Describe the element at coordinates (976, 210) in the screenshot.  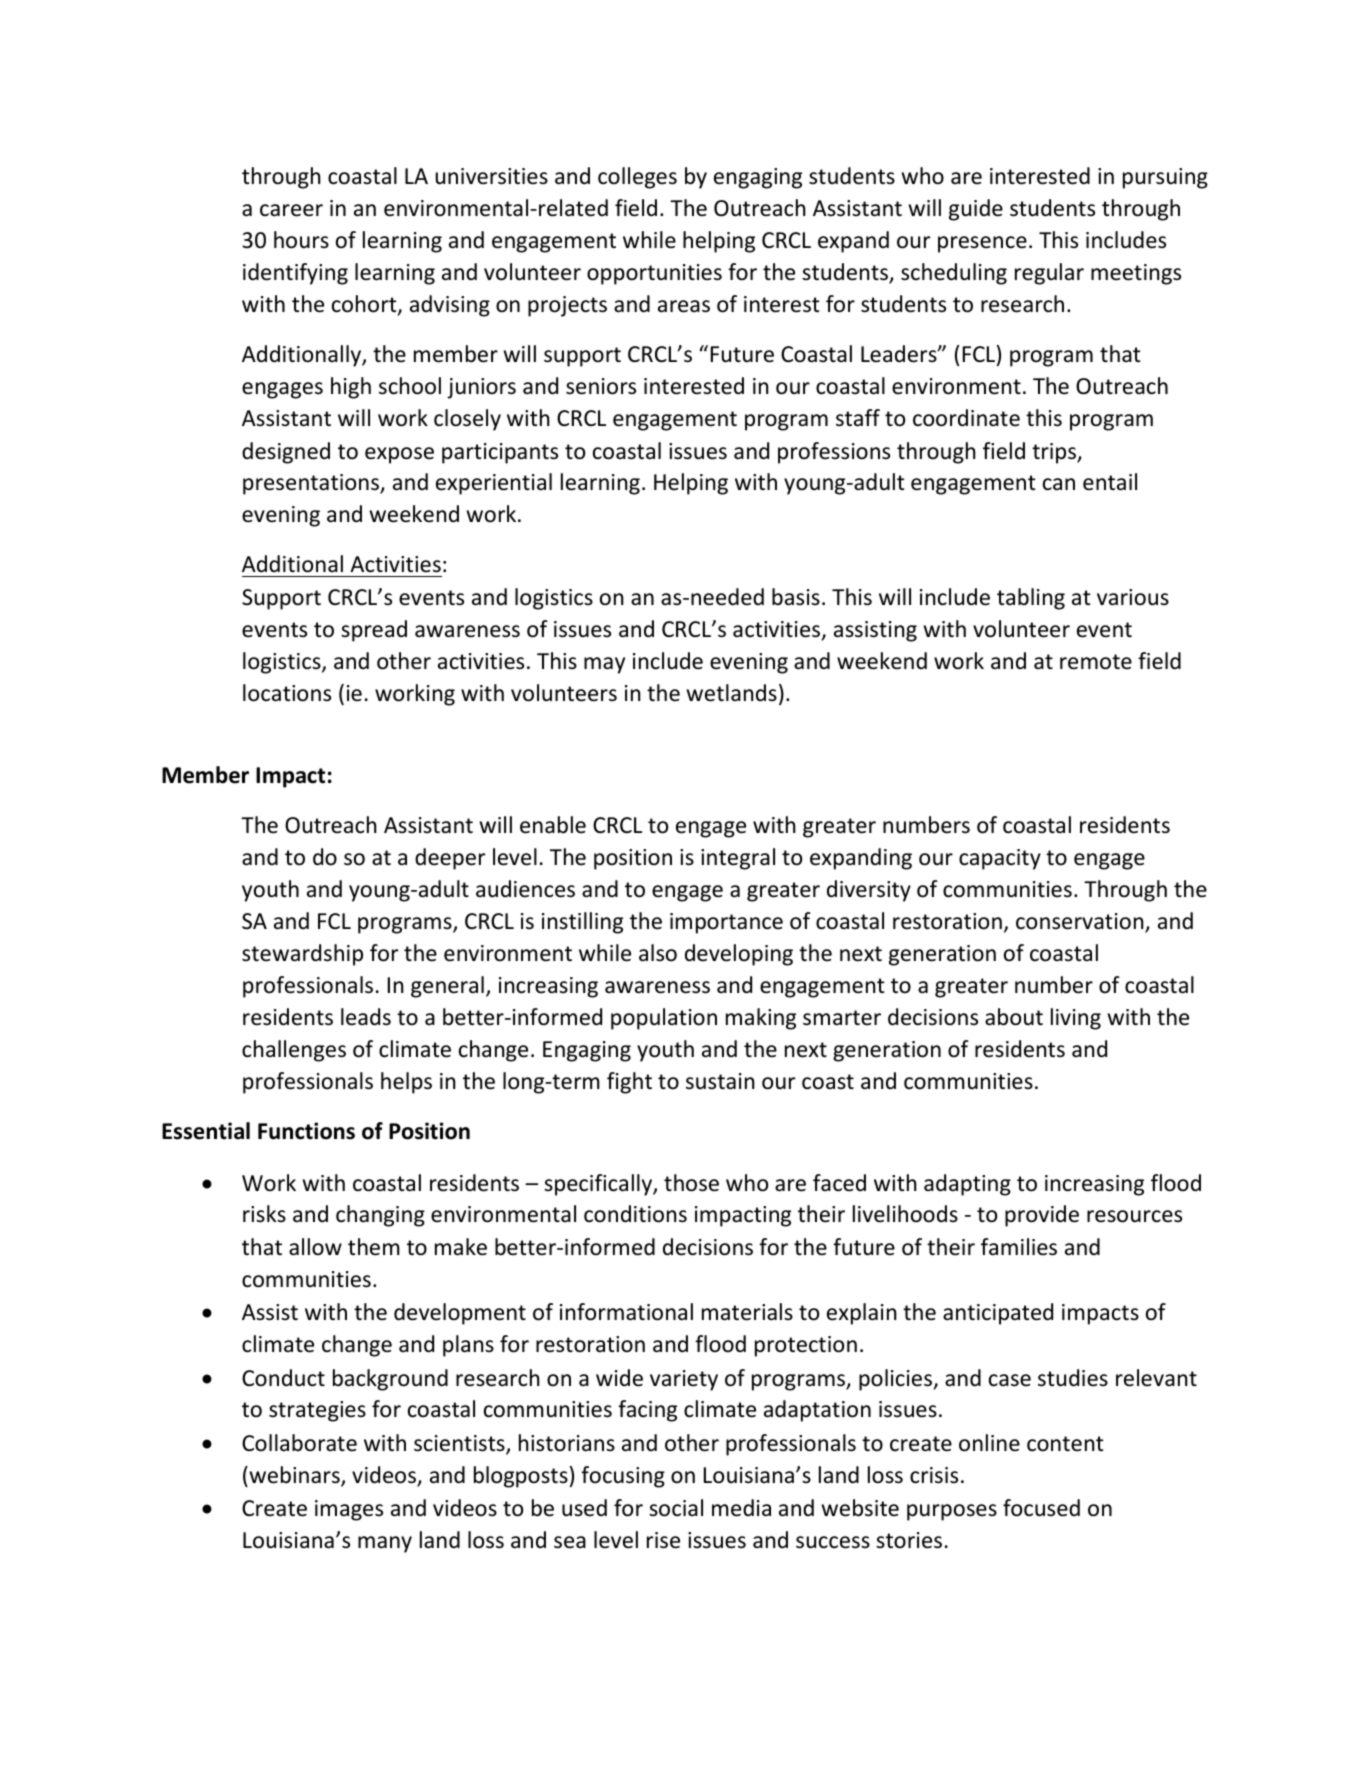
I see `guide` at that location.
